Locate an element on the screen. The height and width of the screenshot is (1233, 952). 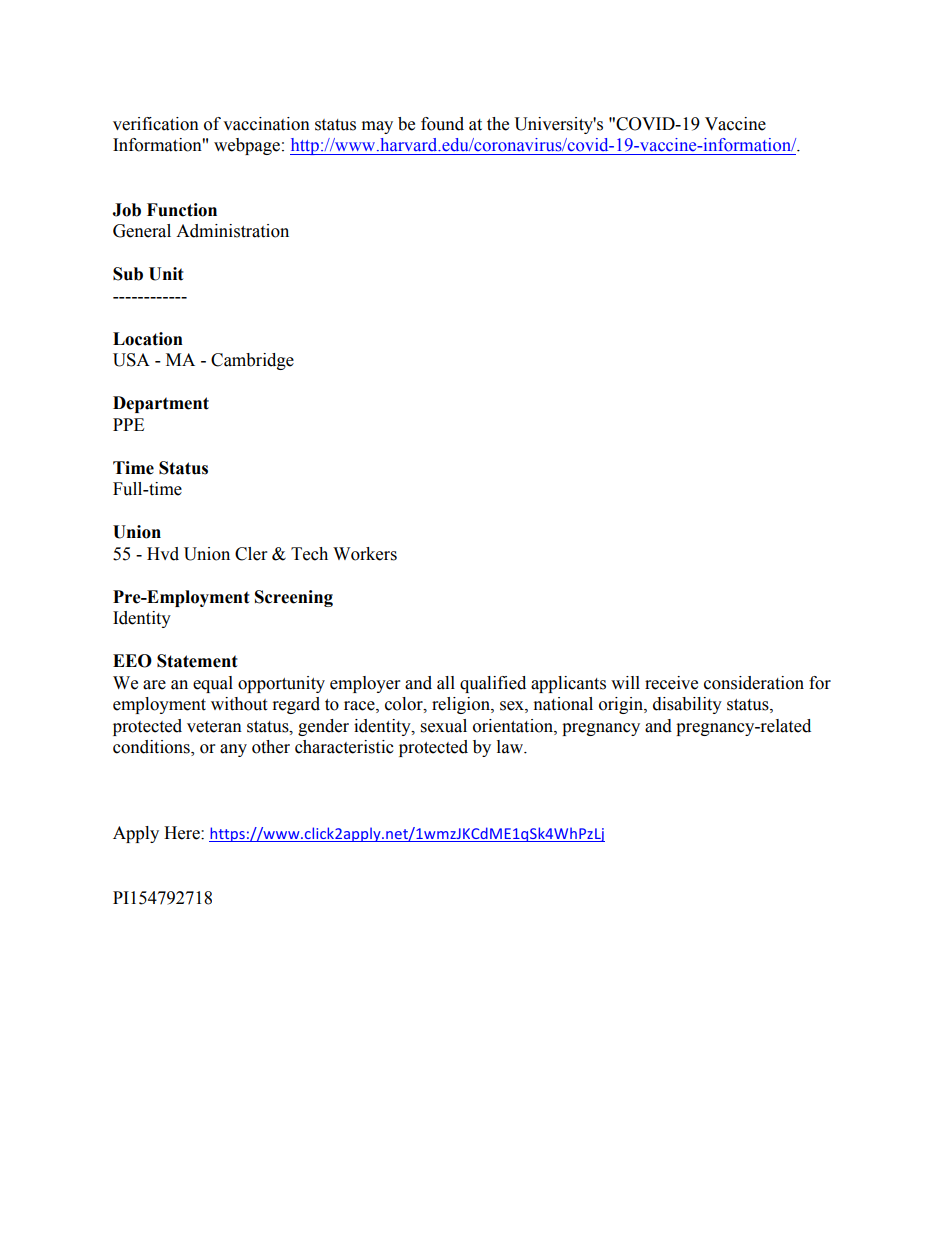
Here is located at coordinates (183, 833).
